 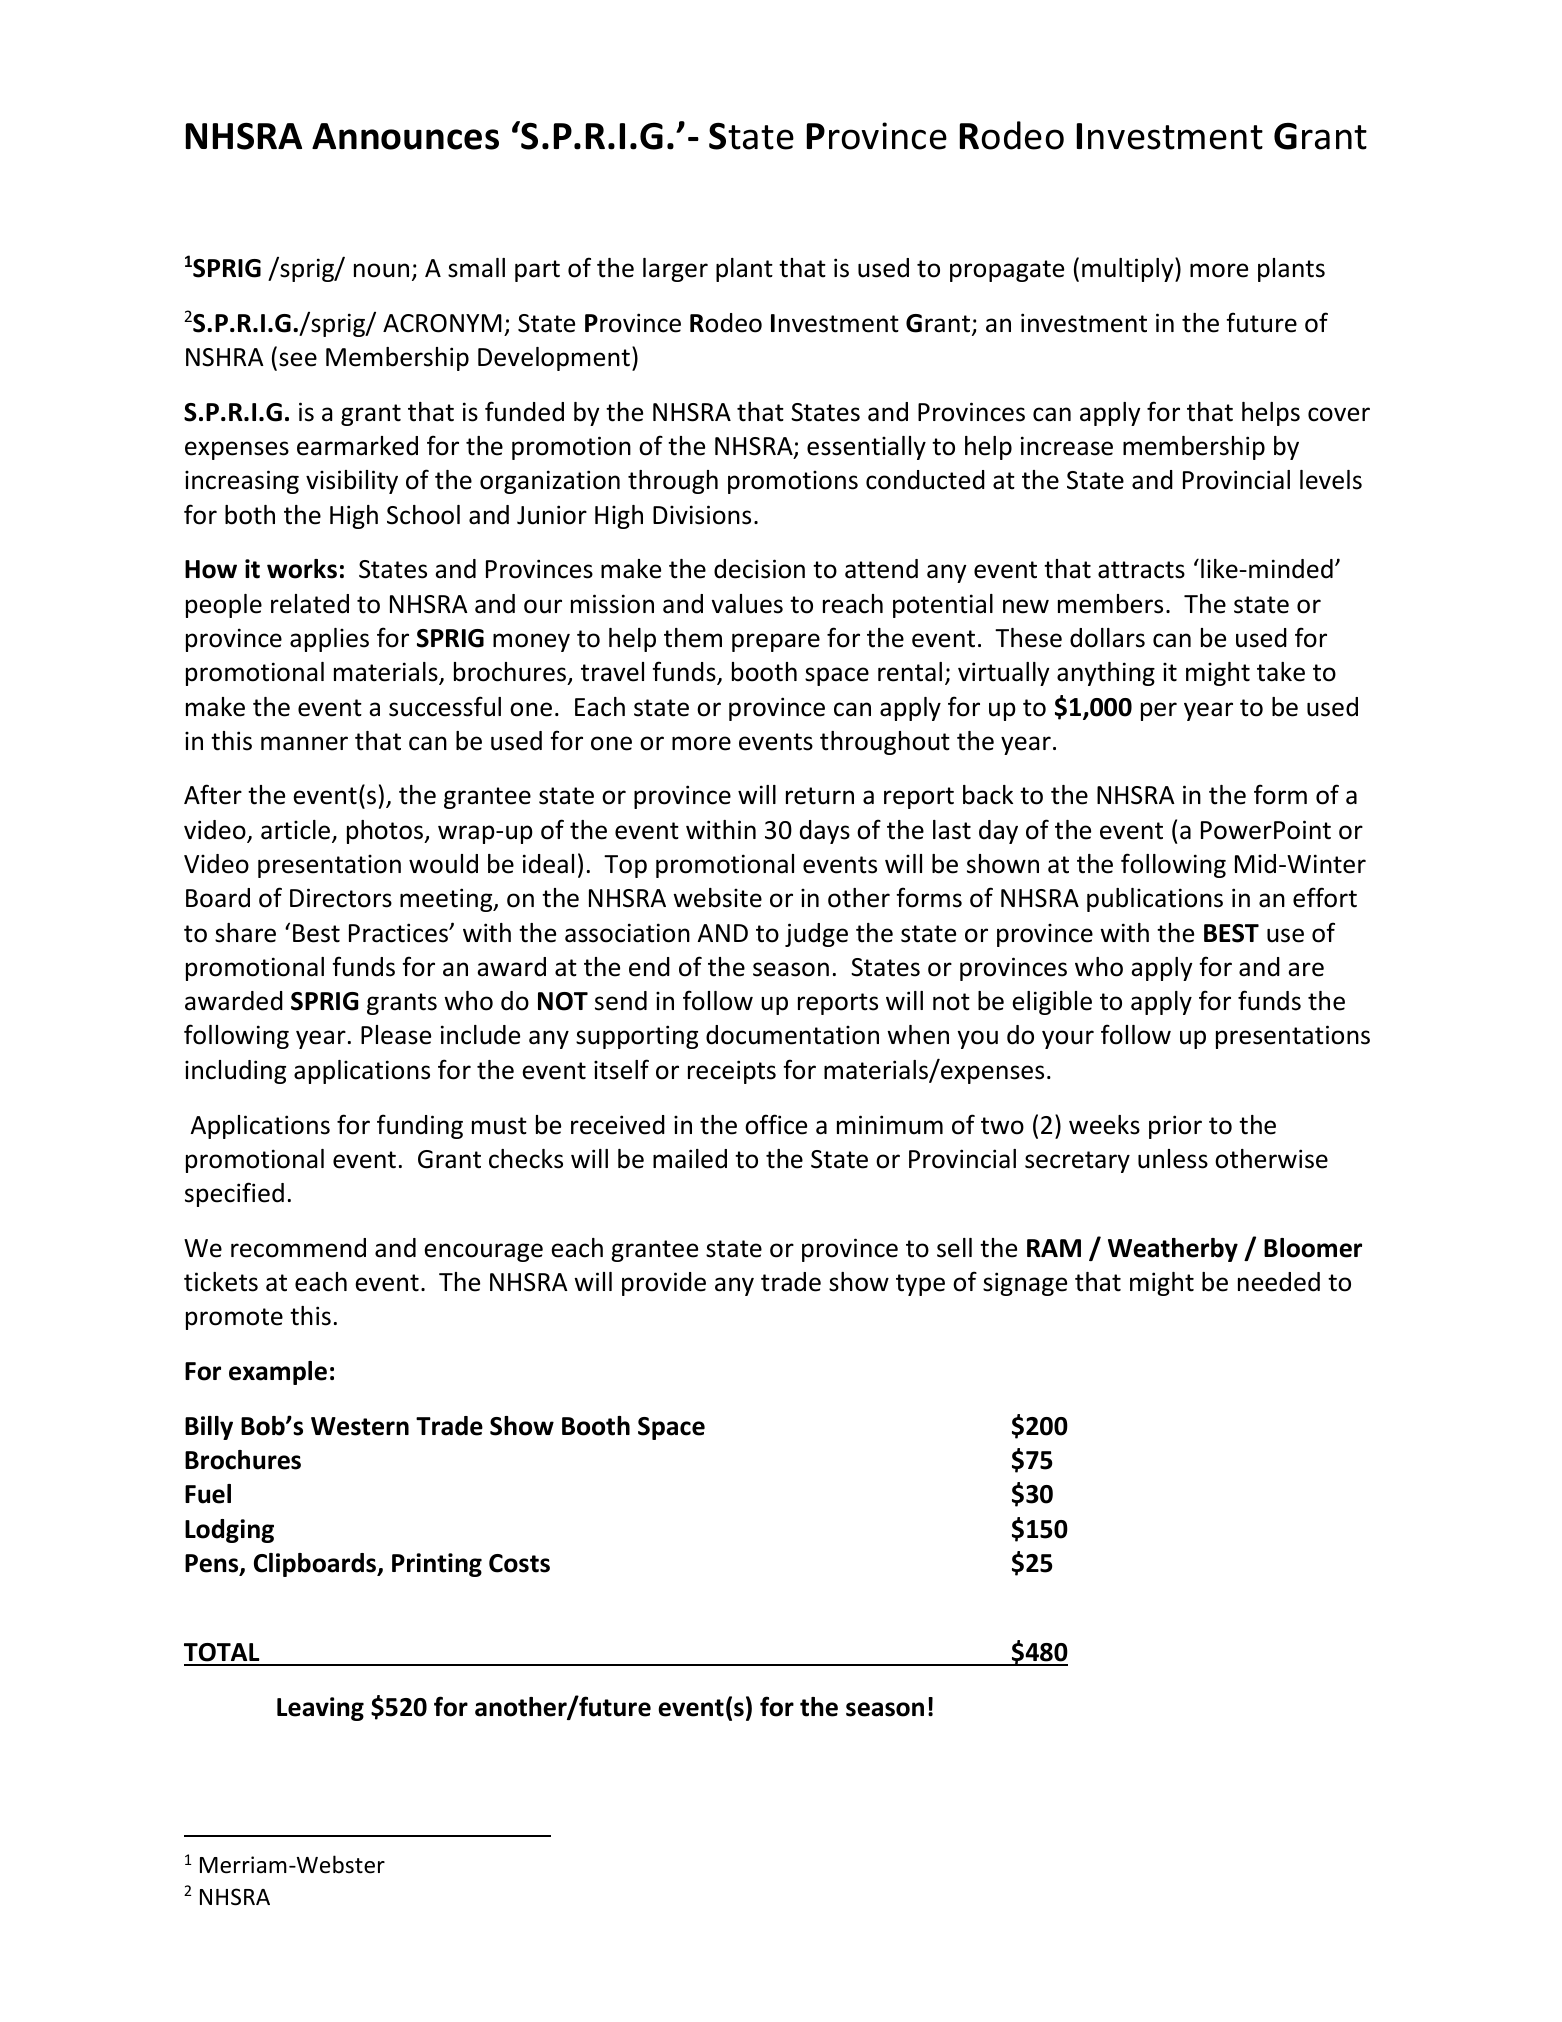 What do you see at coordinates (320, 1709) in the screenshot?
I see `Leaving` at bounding box center [320, 1709].
